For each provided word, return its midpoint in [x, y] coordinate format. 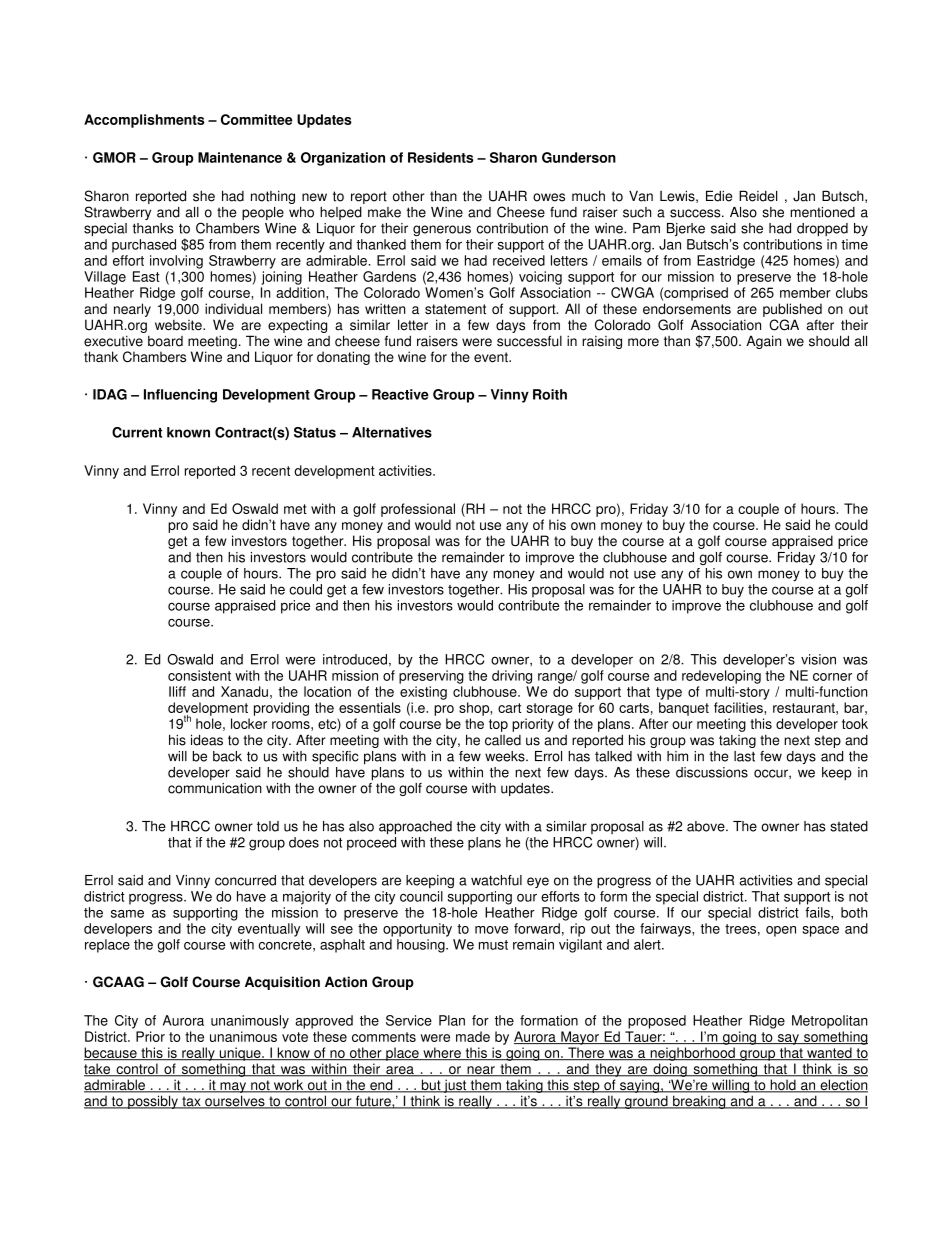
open [781, 931]
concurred [245, 880]
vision [818, 659]
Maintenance [240, 157]
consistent [199, 675]
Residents [440, 157]
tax [191, 1102]
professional [418, 510]
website [179, 325]
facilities [739, 707]
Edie [719, 196]
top [498, 725]
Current [137, 432]
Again [763, 342]
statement [455, 309]
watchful [496, 880]
